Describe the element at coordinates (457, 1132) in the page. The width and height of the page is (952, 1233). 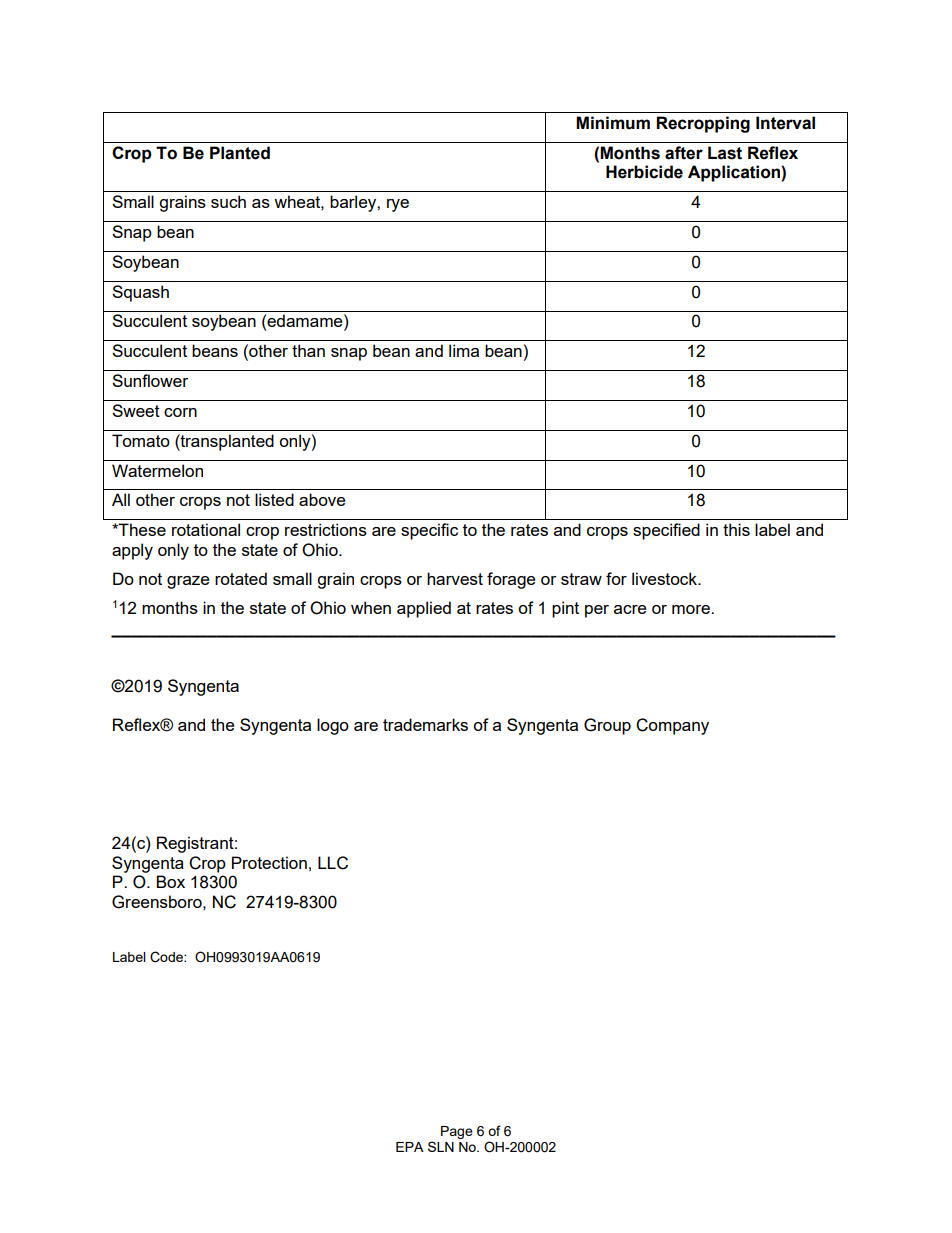
I see `Page` at that location.
